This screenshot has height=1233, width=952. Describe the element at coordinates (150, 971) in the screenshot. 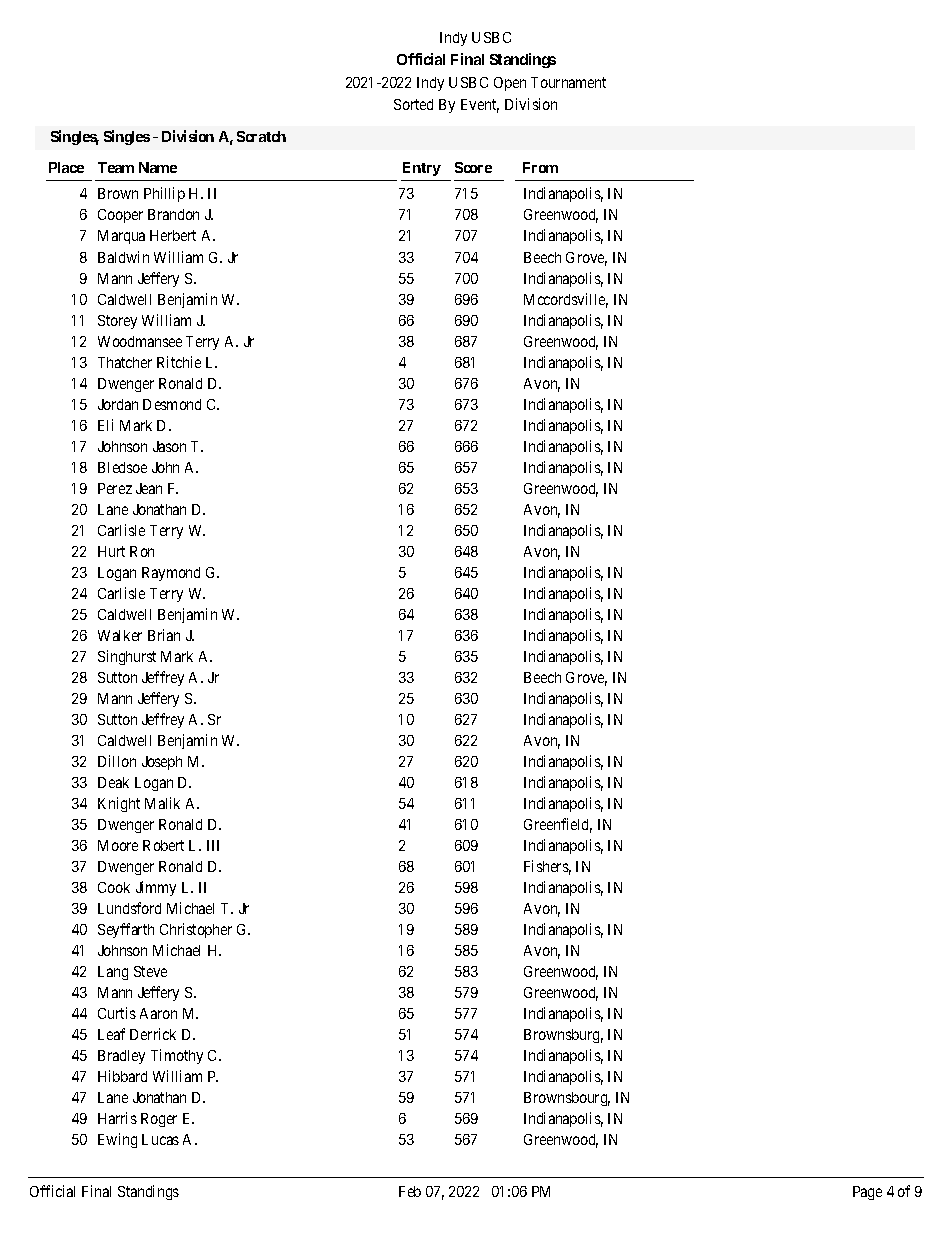

I see `Steve` at that location.
